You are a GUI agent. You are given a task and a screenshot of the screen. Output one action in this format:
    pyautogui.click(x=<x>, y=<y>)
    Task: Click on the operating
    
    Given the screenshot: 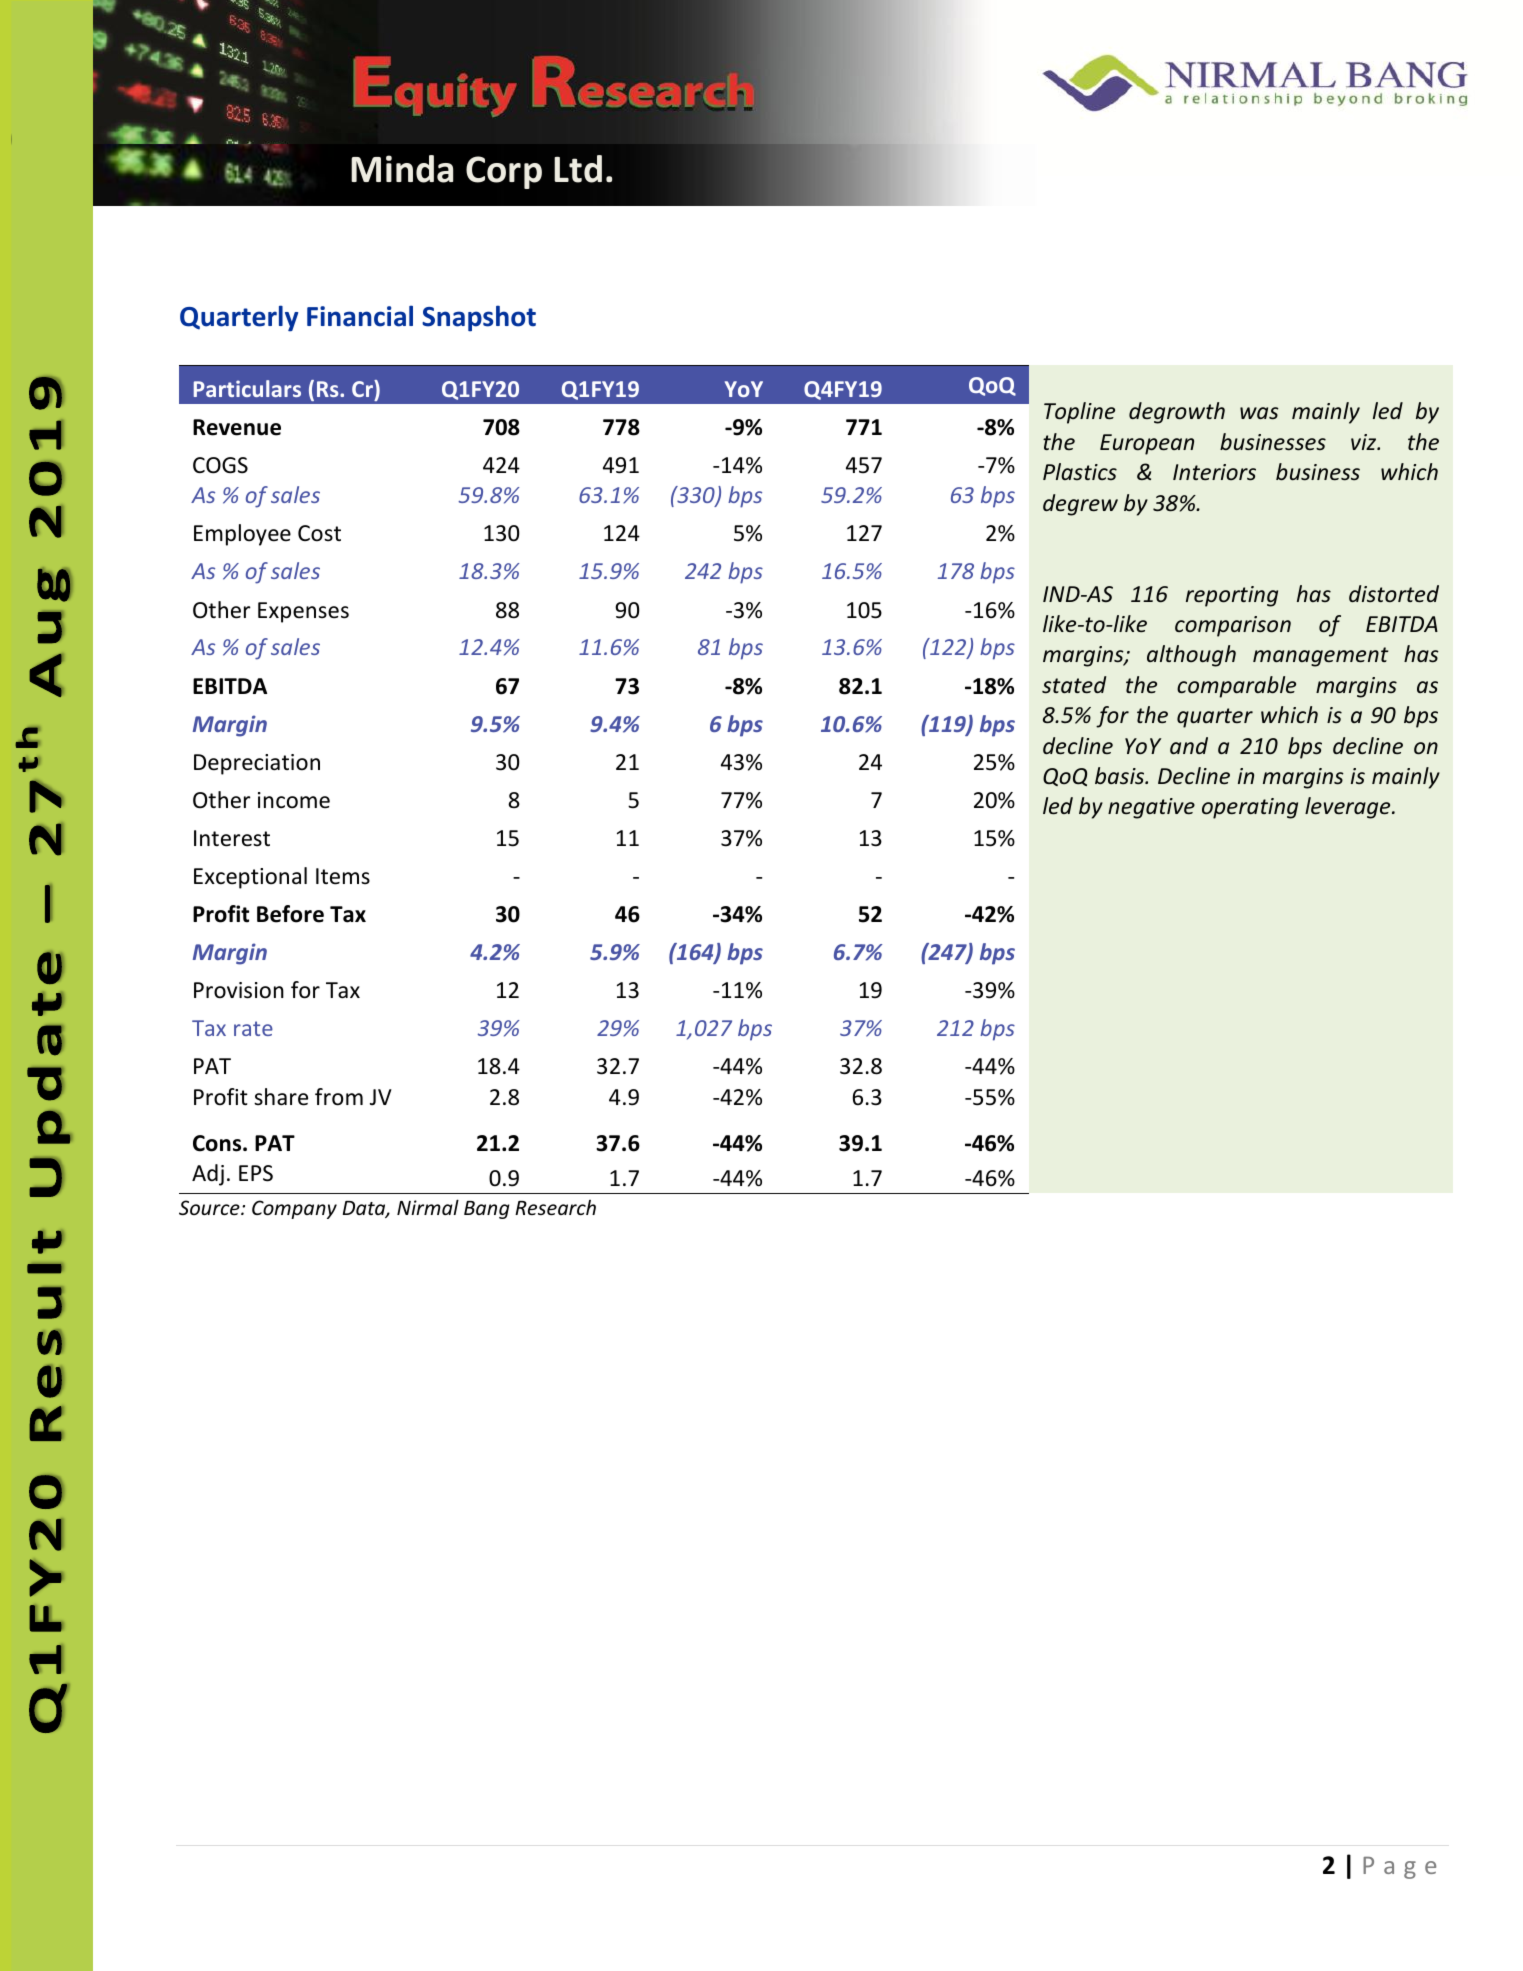 What is the action you would take?
    pyautogui.click(x=1250, y=808)
